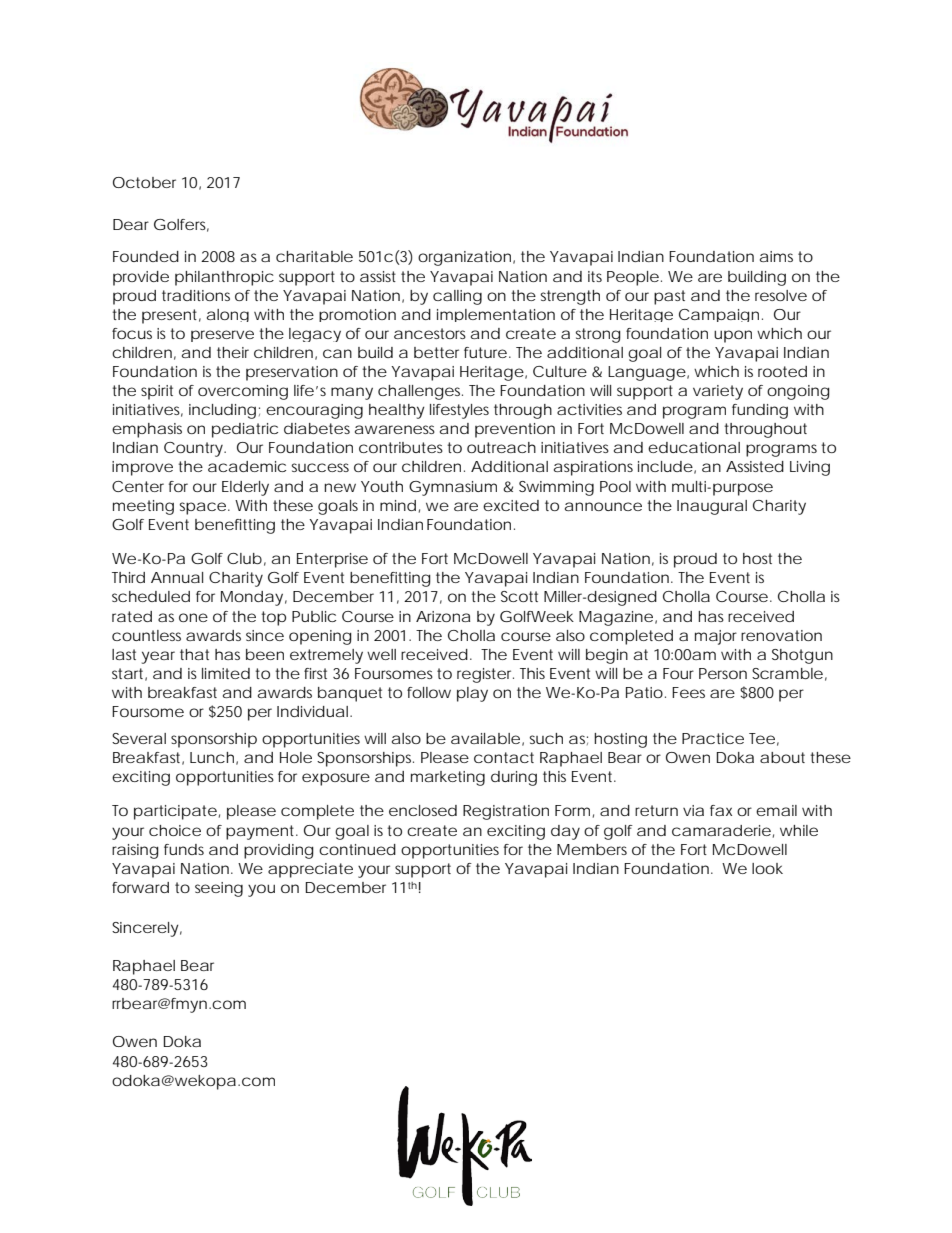  I want to click on organization, so click(464, 258).
